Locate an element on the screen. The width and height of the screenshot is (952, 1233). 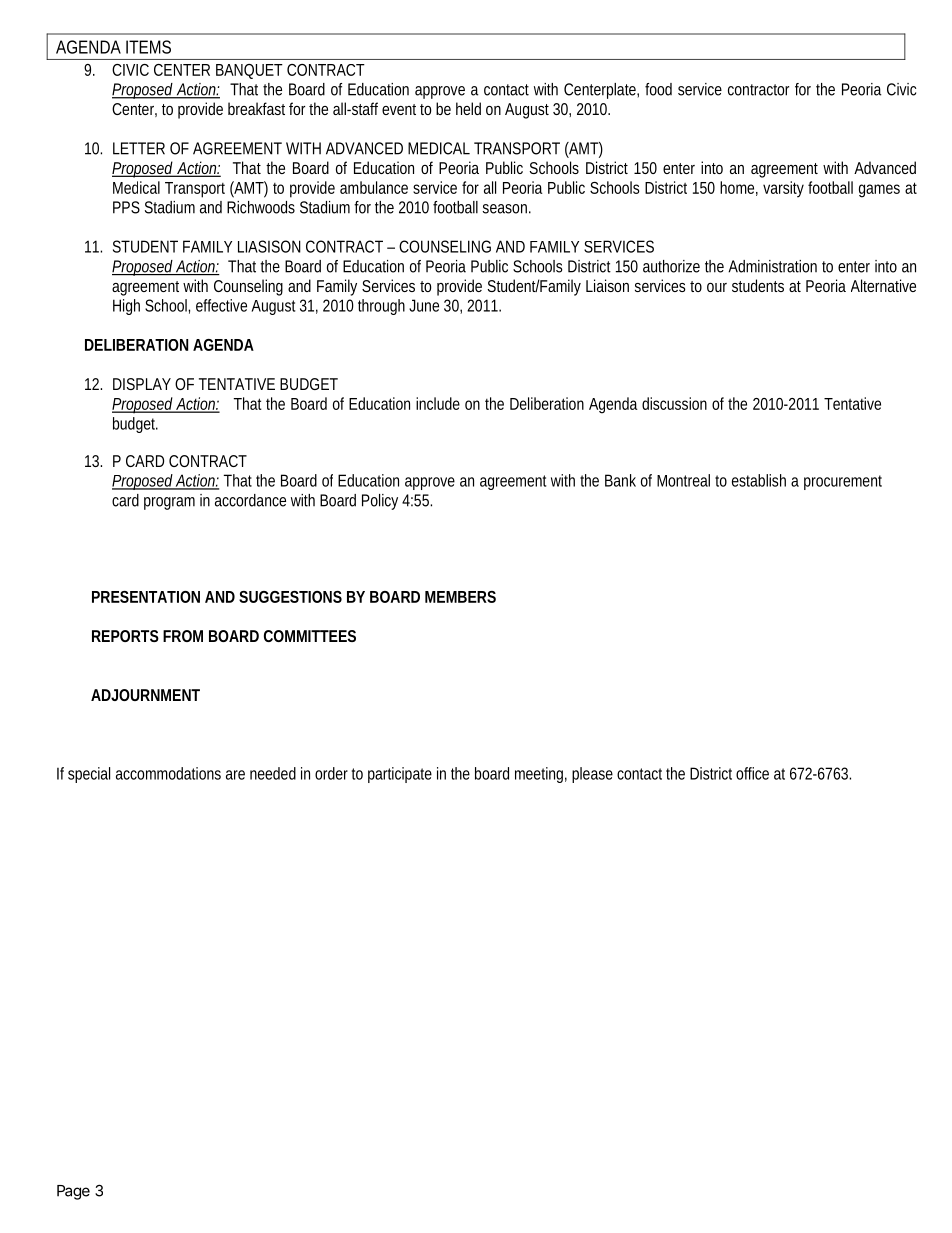
participate is located at coordinates (400, 775).
